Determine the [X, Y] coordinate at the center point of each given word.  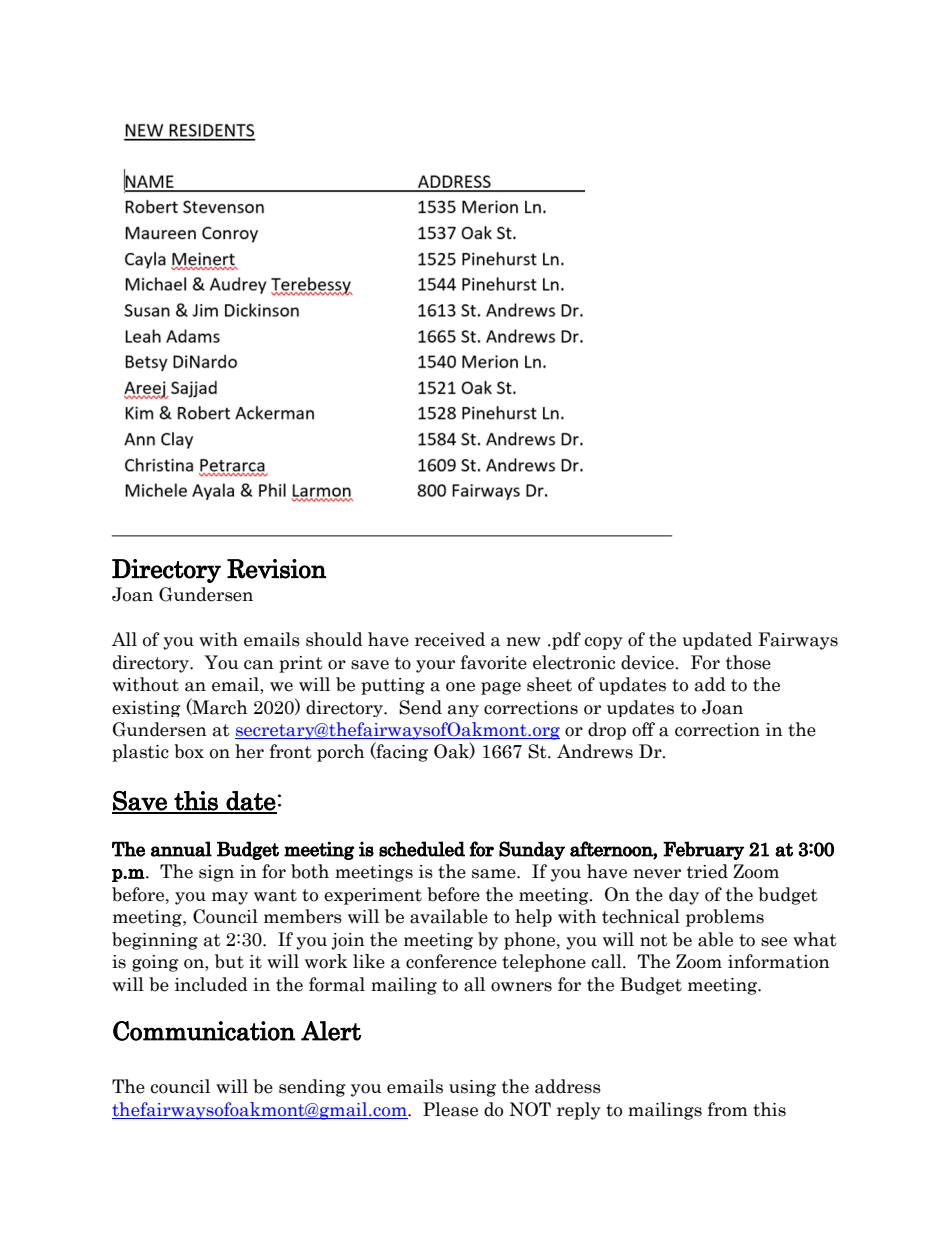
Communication [204, 1031]
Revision [276, 569]
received [450, 639]
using [472, 1088]
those [748, 662]
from [728, 1109]
